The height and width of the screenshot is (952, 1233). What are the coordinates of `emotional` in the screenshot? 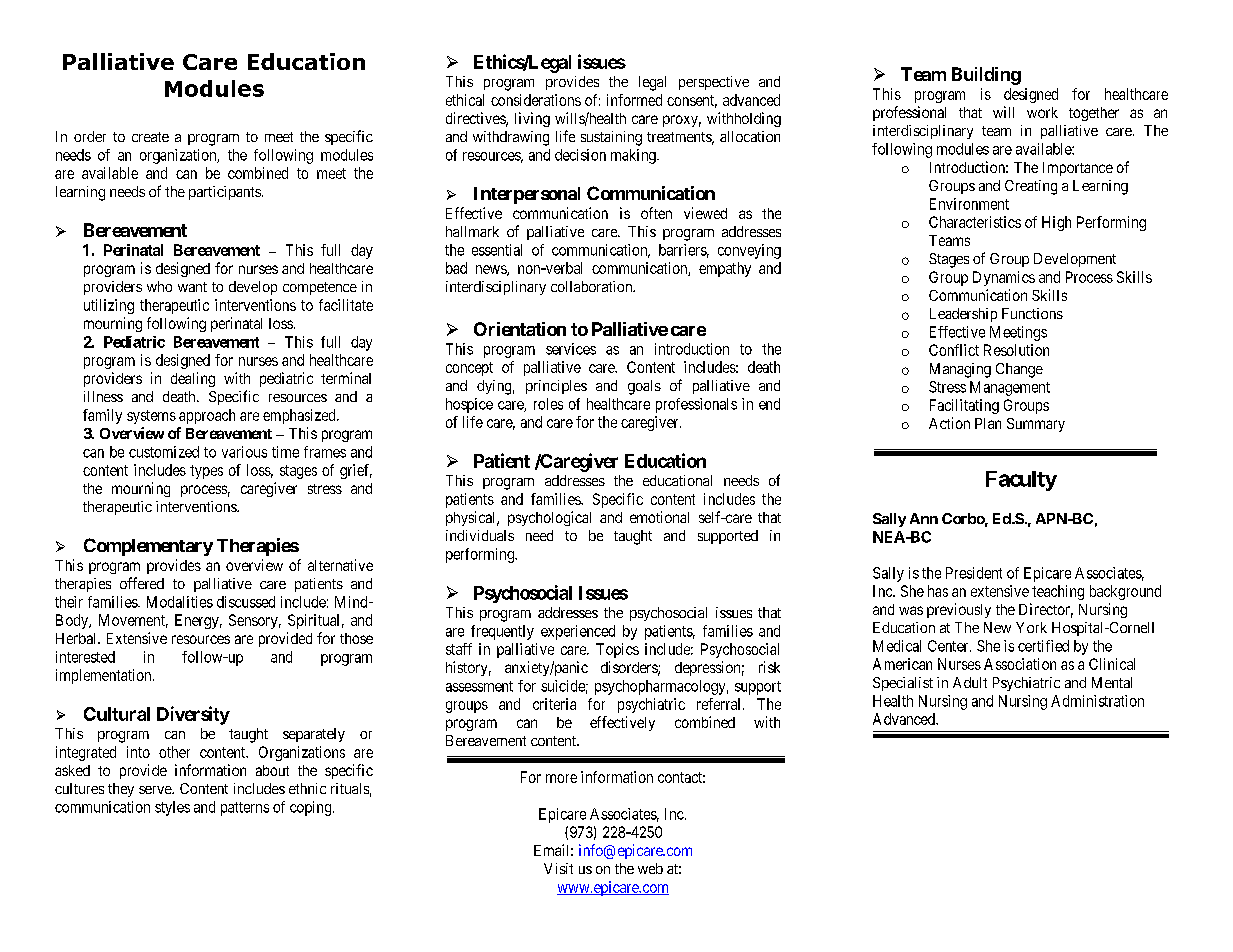 It's located at (659, 517).
